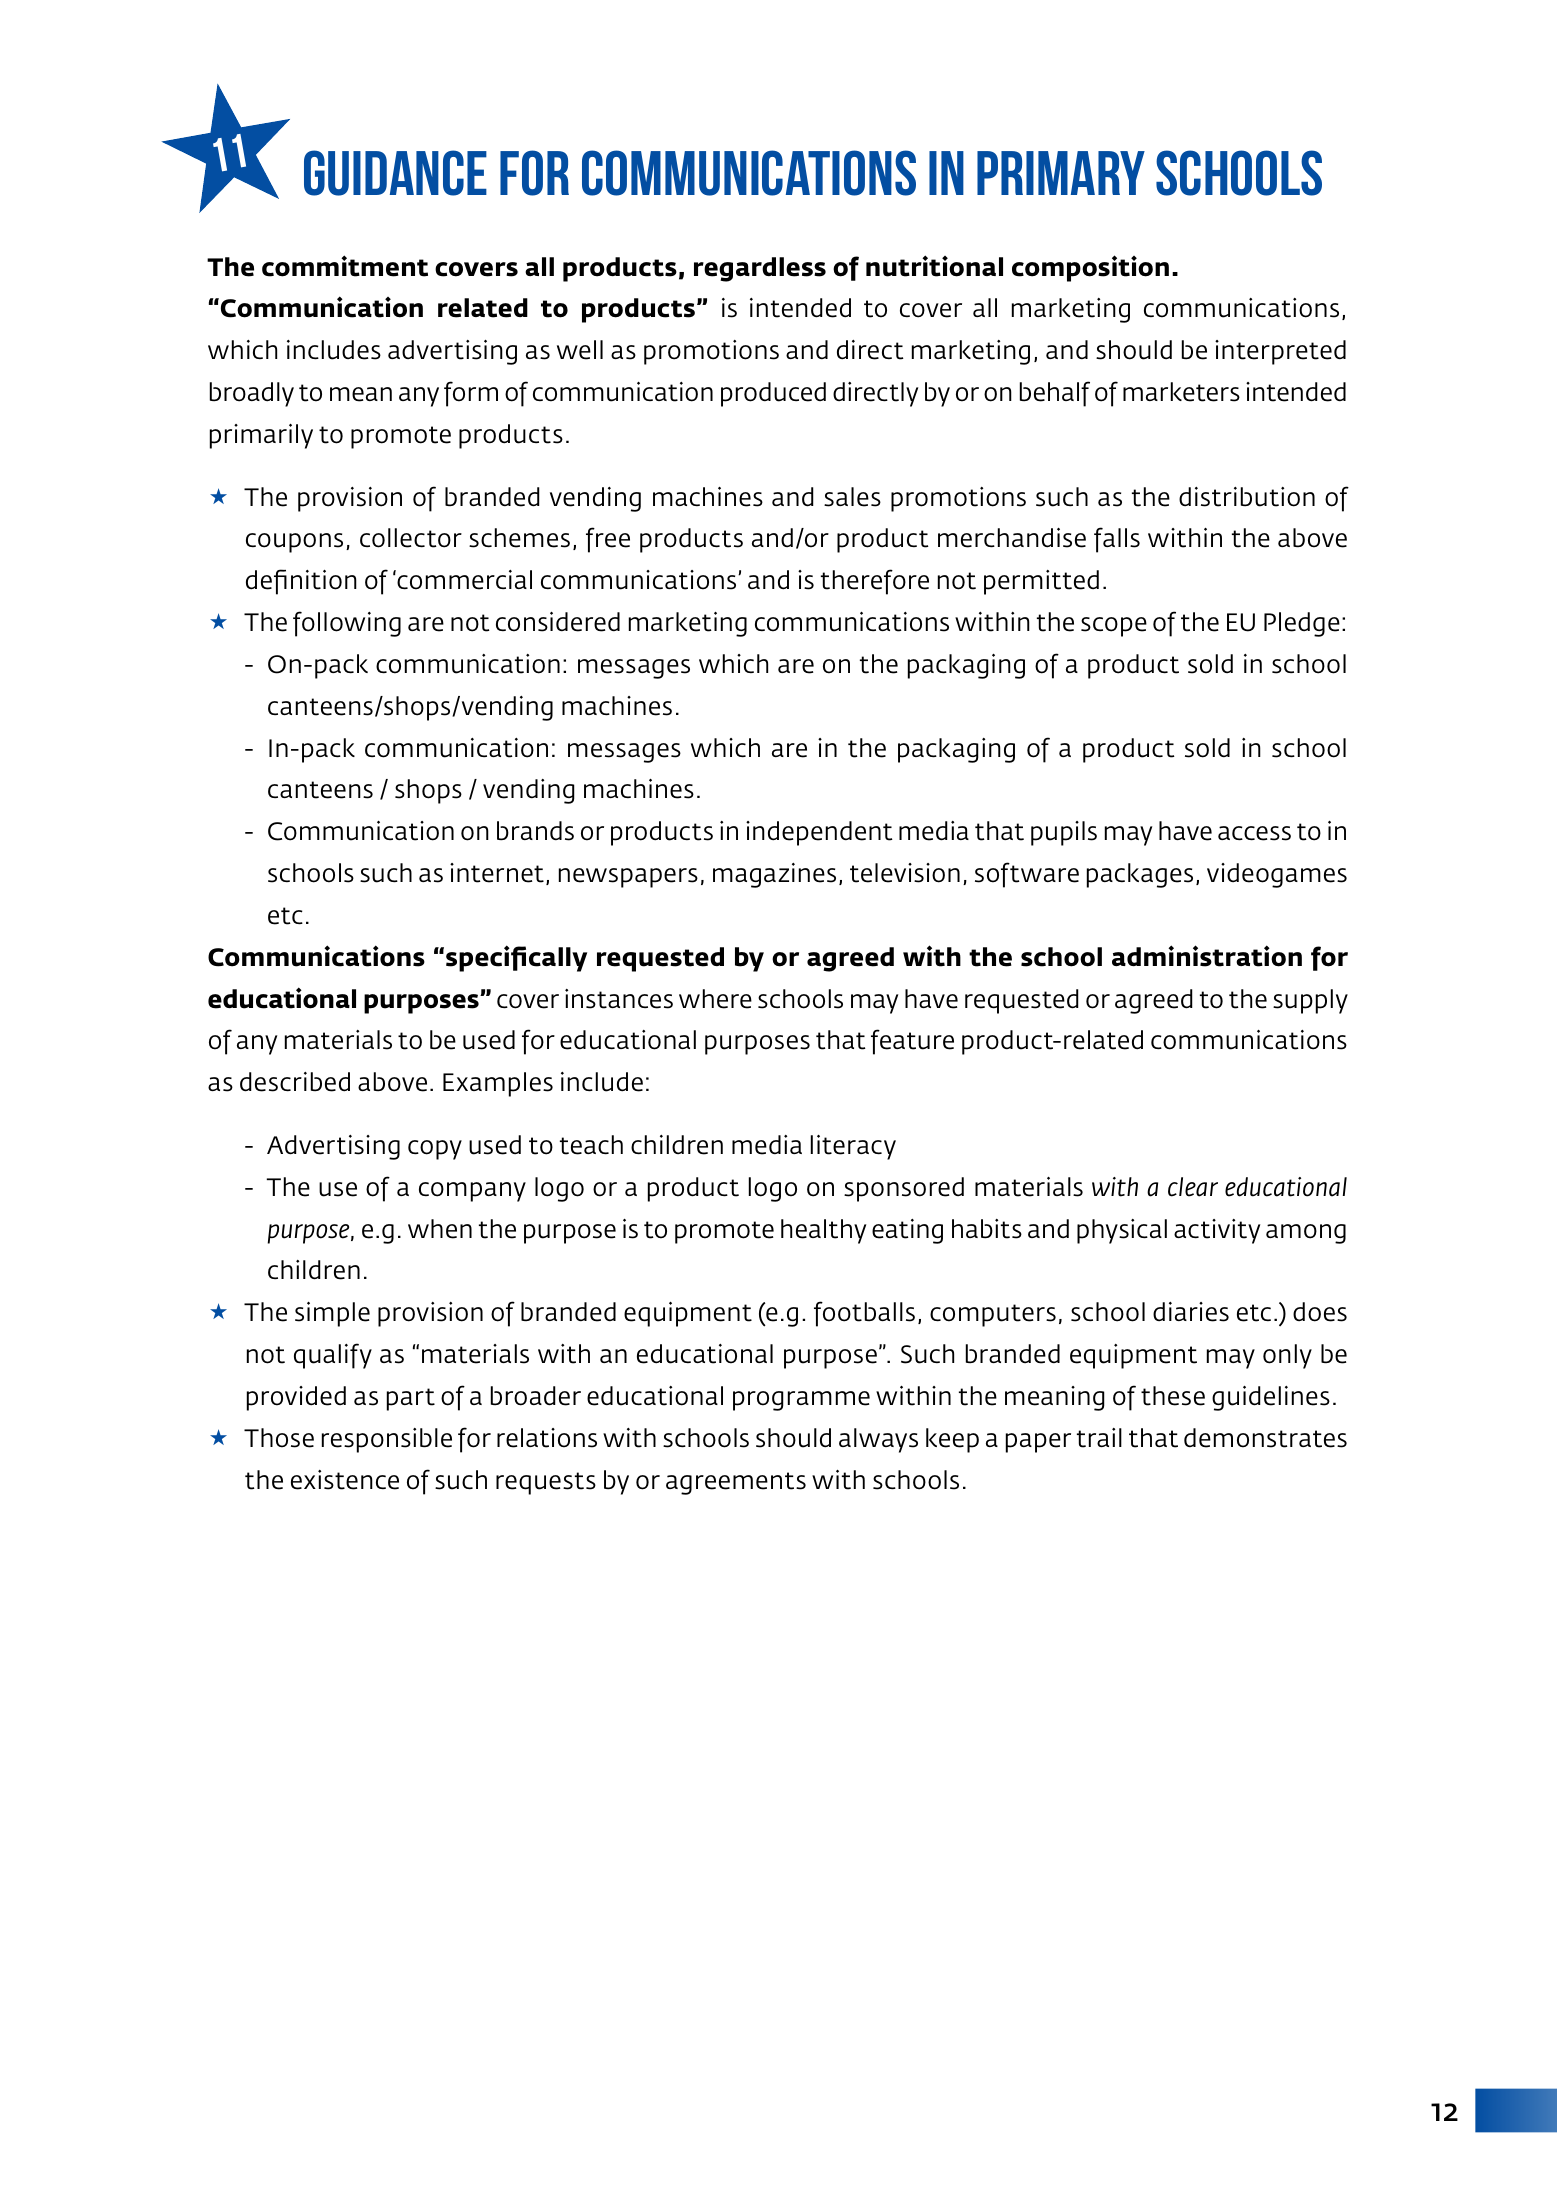 This document has height=2201, width=1557. I want to click on access, so click(1254, 833).
